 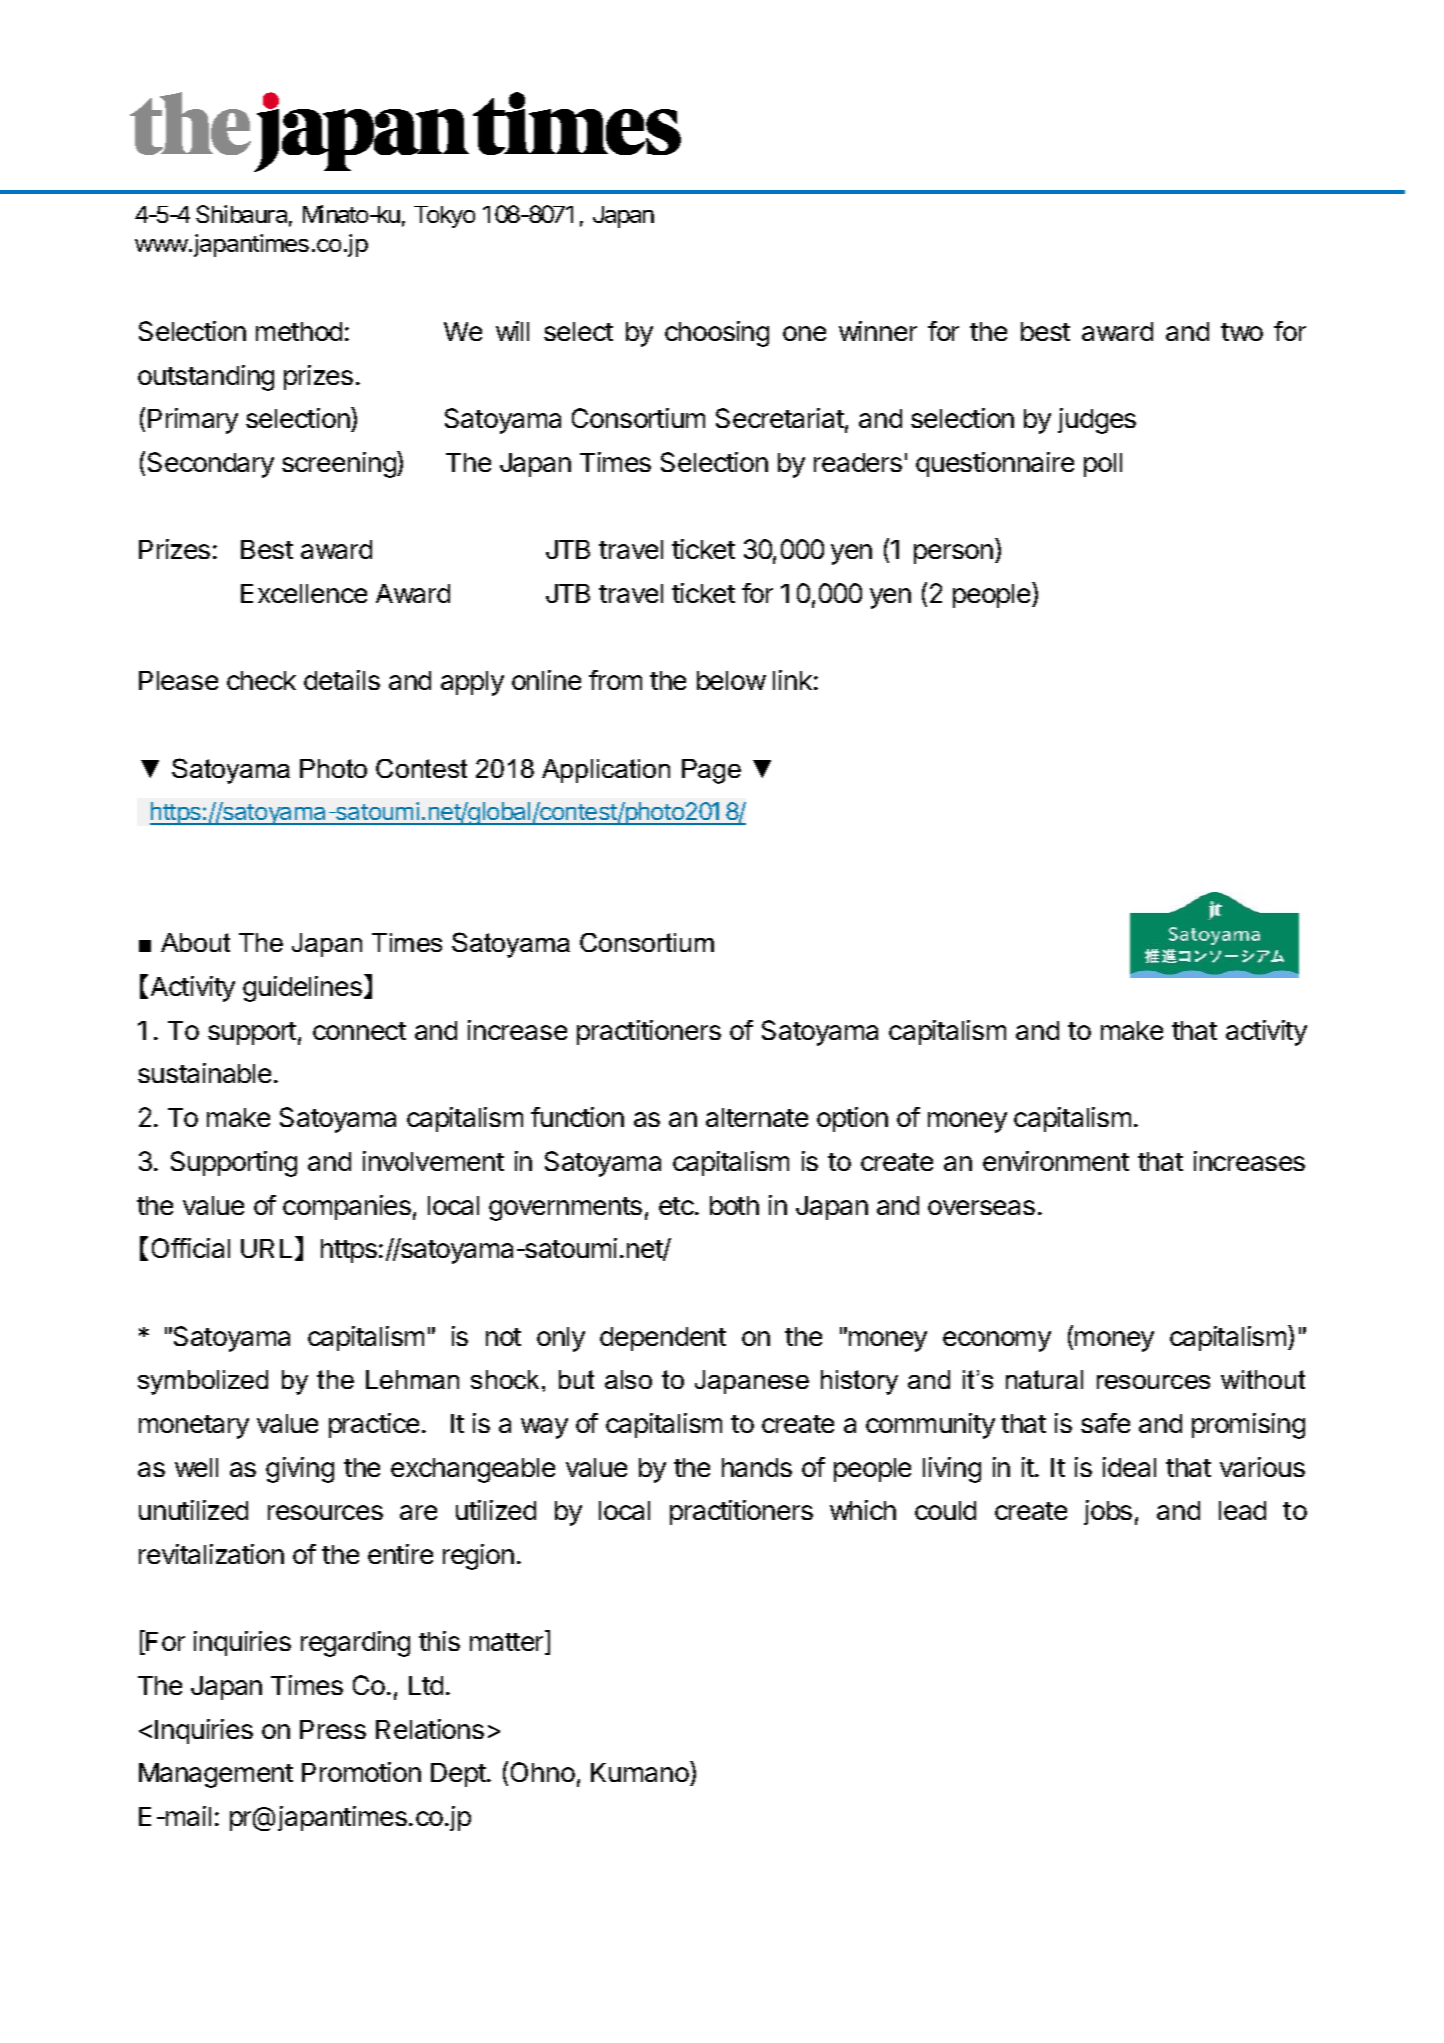 I want to click on two, so click(x=1242, y=332).
